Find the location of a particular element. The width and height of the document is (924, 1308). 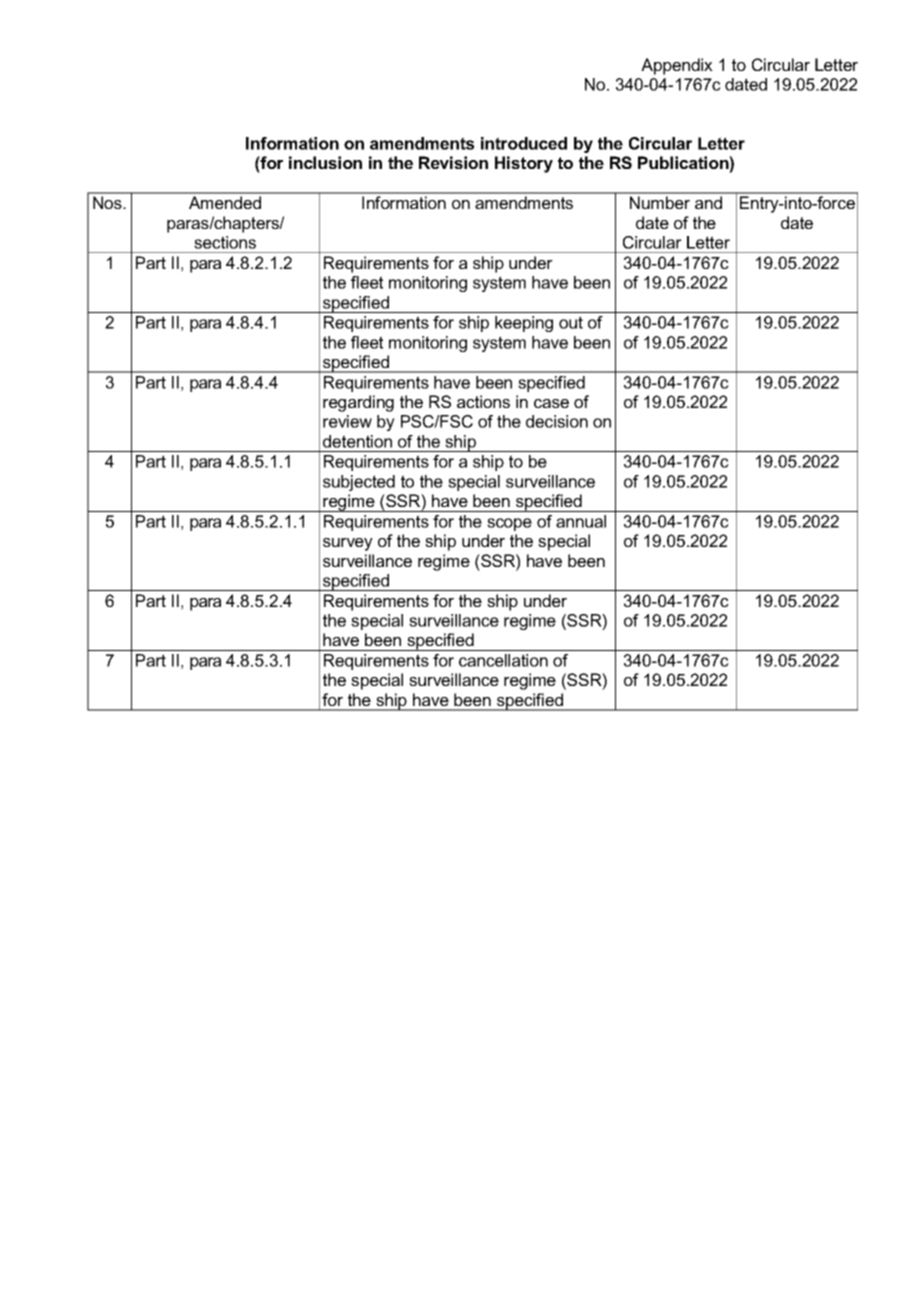

Appendix is located at coordinates (677, 66).
